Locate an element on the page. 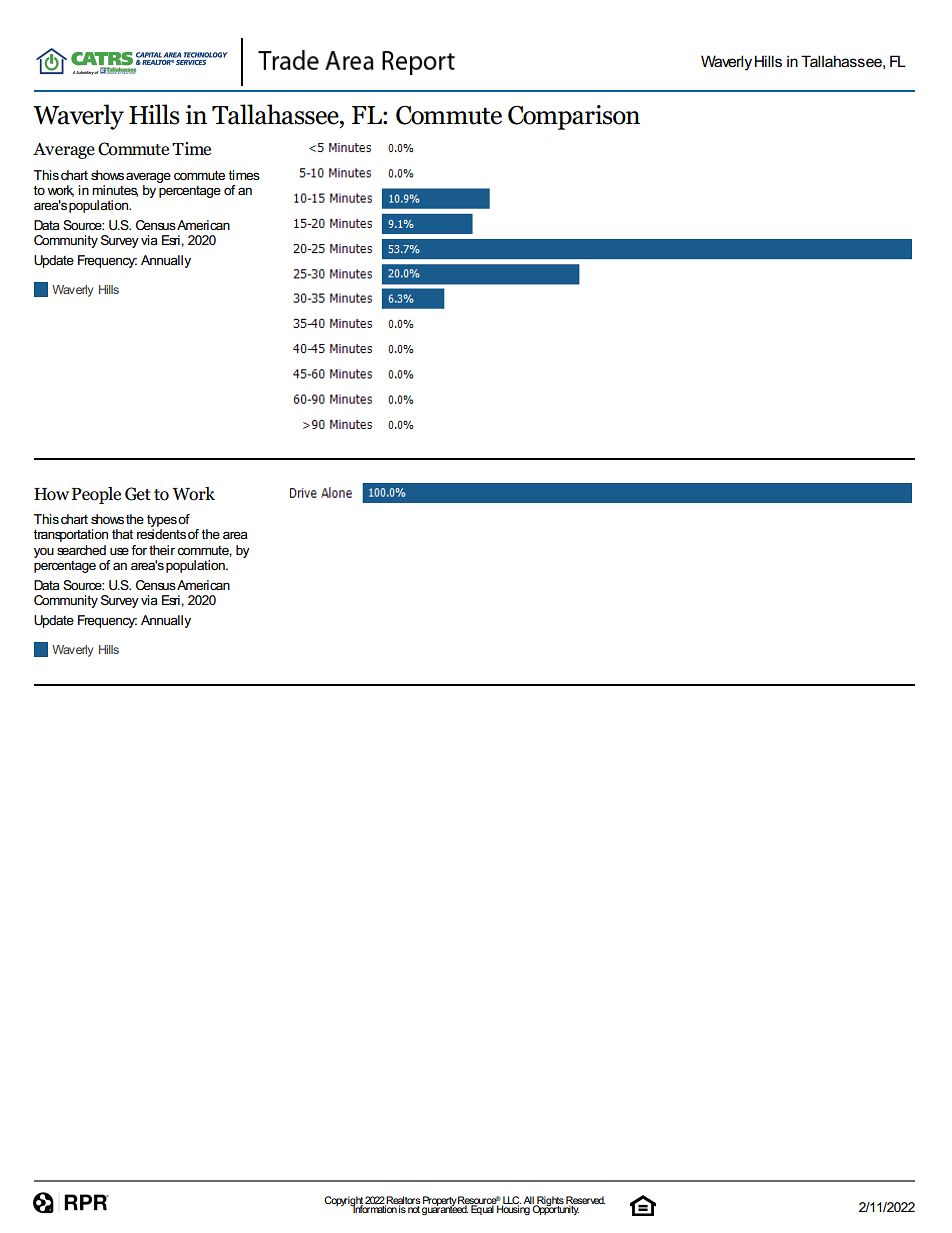 The image size is (952, 1233). Housing is located at coordinates (513, 1209).
